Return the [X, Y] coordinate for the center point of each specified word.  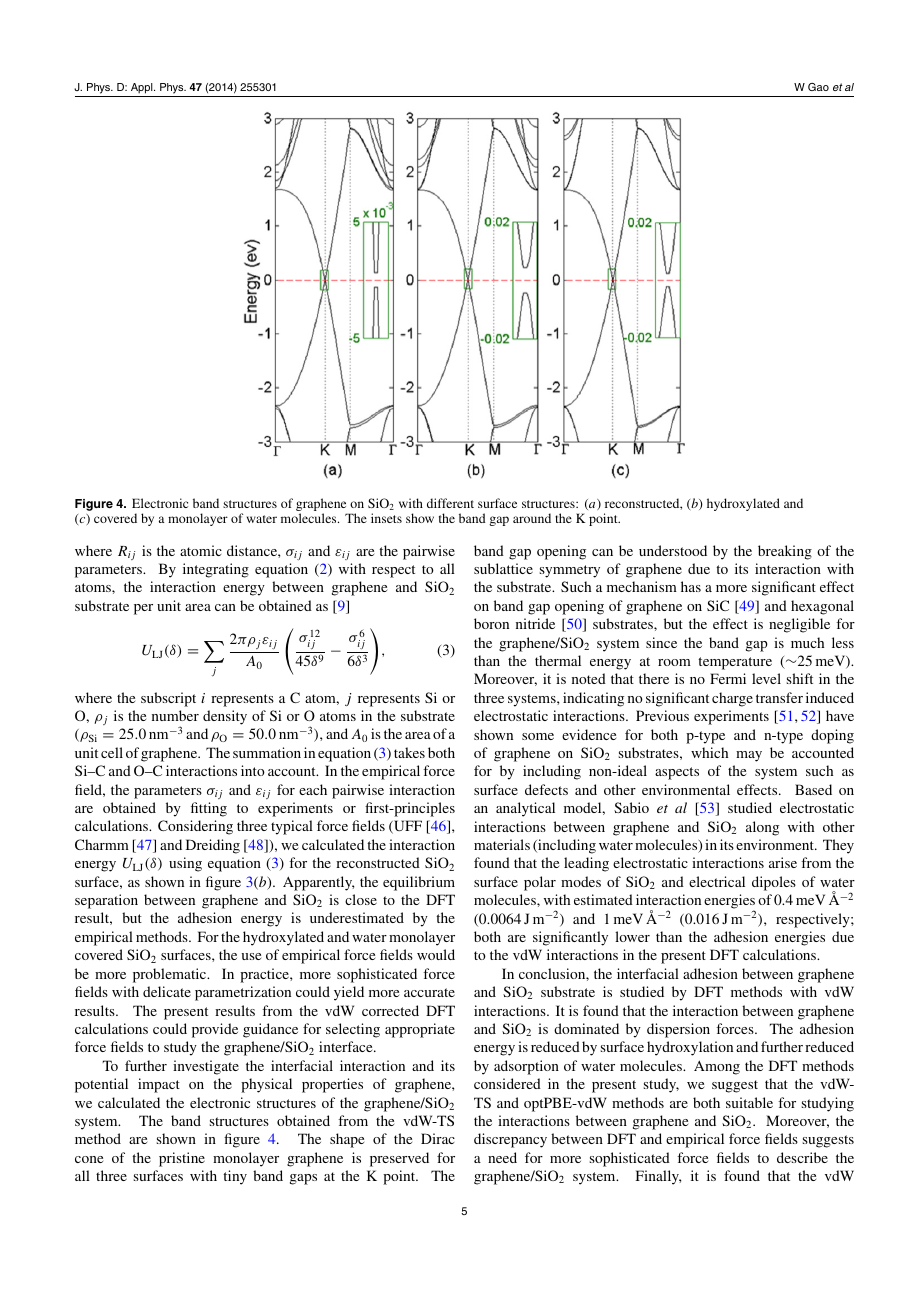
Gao [818, 87]
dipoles [774, 883]
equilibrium [419, 883]
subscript [168, 699]
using [185, 864]
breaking [785, 552]
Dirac [438, 1138]
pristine [182, 1159]
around [532, 518]
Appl [143, 88]
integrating [216, 570]
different [450, 503]
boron [491, 623]
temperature [735, 663]
